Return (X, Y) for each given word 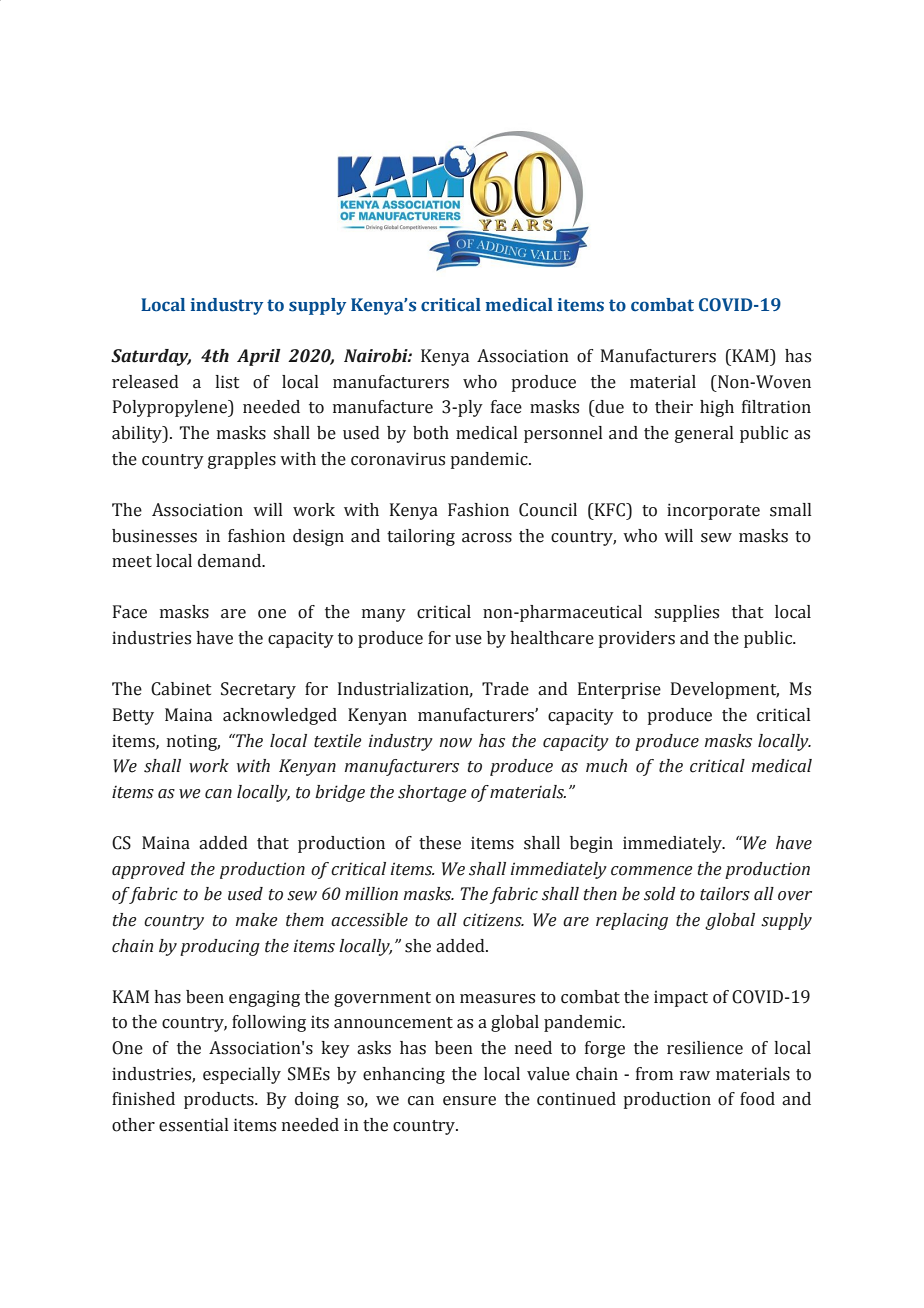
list (227, 382)
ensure (469, 1101)
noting (193, 743)
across (487, 538)
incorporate (713, 511)
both (431, 433)
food (757, 1099)
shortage (432, 793)
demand (231, 561)
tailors (725, 894)
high (717, 408)
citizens (493, 920)
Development (725, 690)
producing (220, 947)
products (220, 1100)
